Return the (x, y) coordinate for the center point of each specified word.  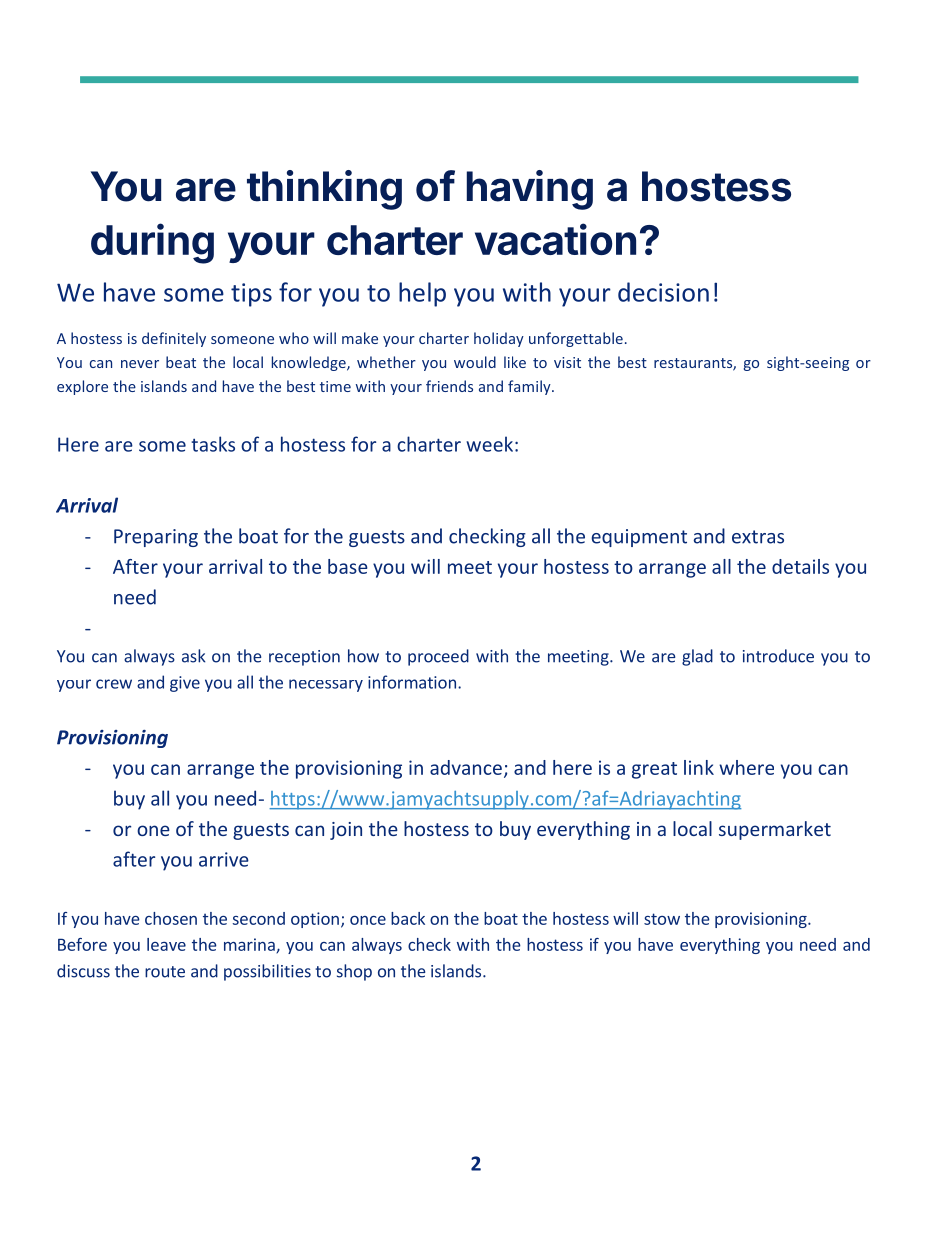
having (530, 190)
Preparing (156, 538)
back (408, 918)
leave (166, 944)
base (348, 566)
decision (663, 292)
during (152, 243)
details (800, 566)
